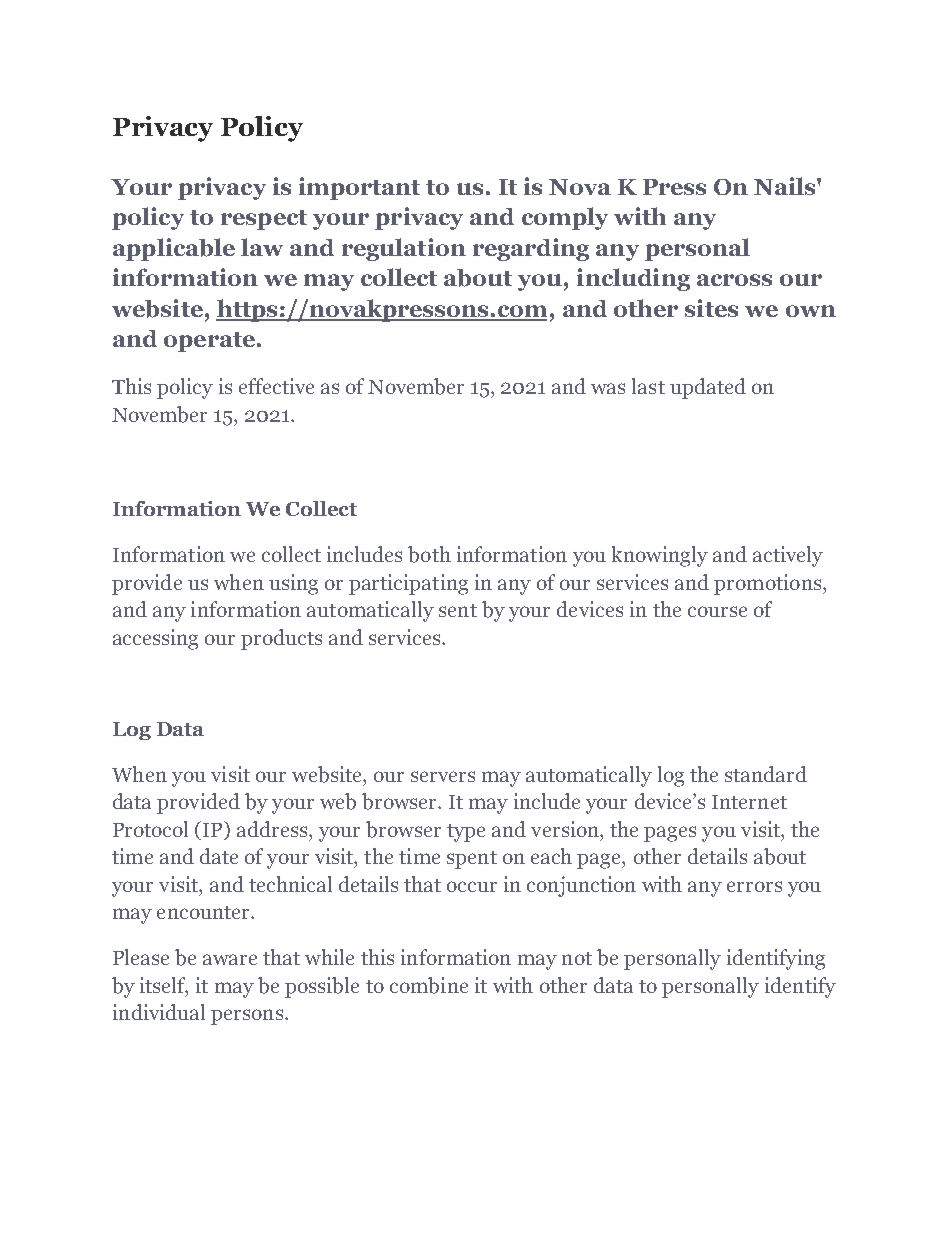 The height and width of the page is (1233, 952). Describe the element at coordinates (293, 584) in the page. I see `using` at that location.
